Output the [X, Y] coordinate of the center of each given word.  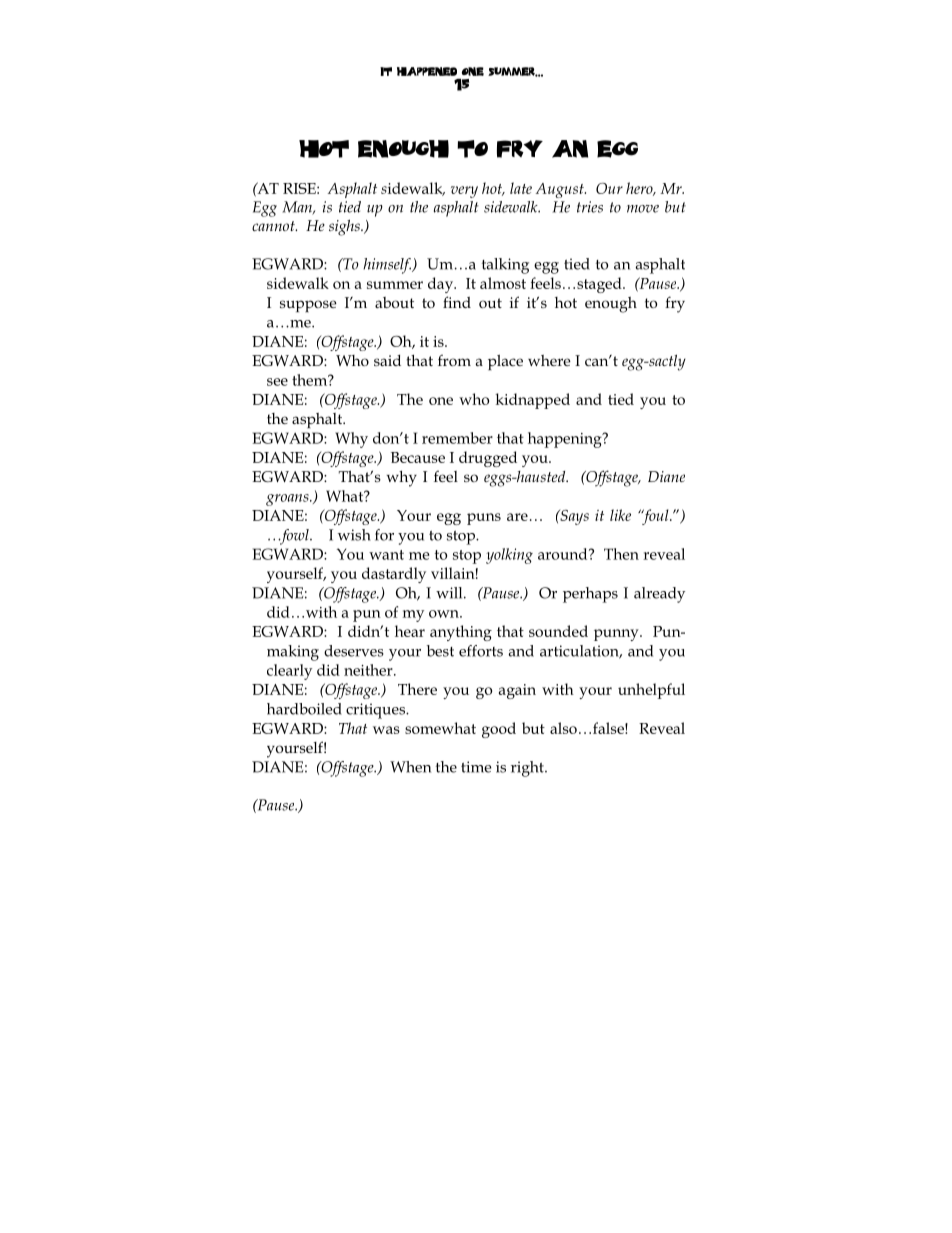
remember [457, 438]
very [464, 192]
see [277, 382]
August [561, 190]
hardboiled [304, 709]
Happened [427, 71]
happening [566, 440]
